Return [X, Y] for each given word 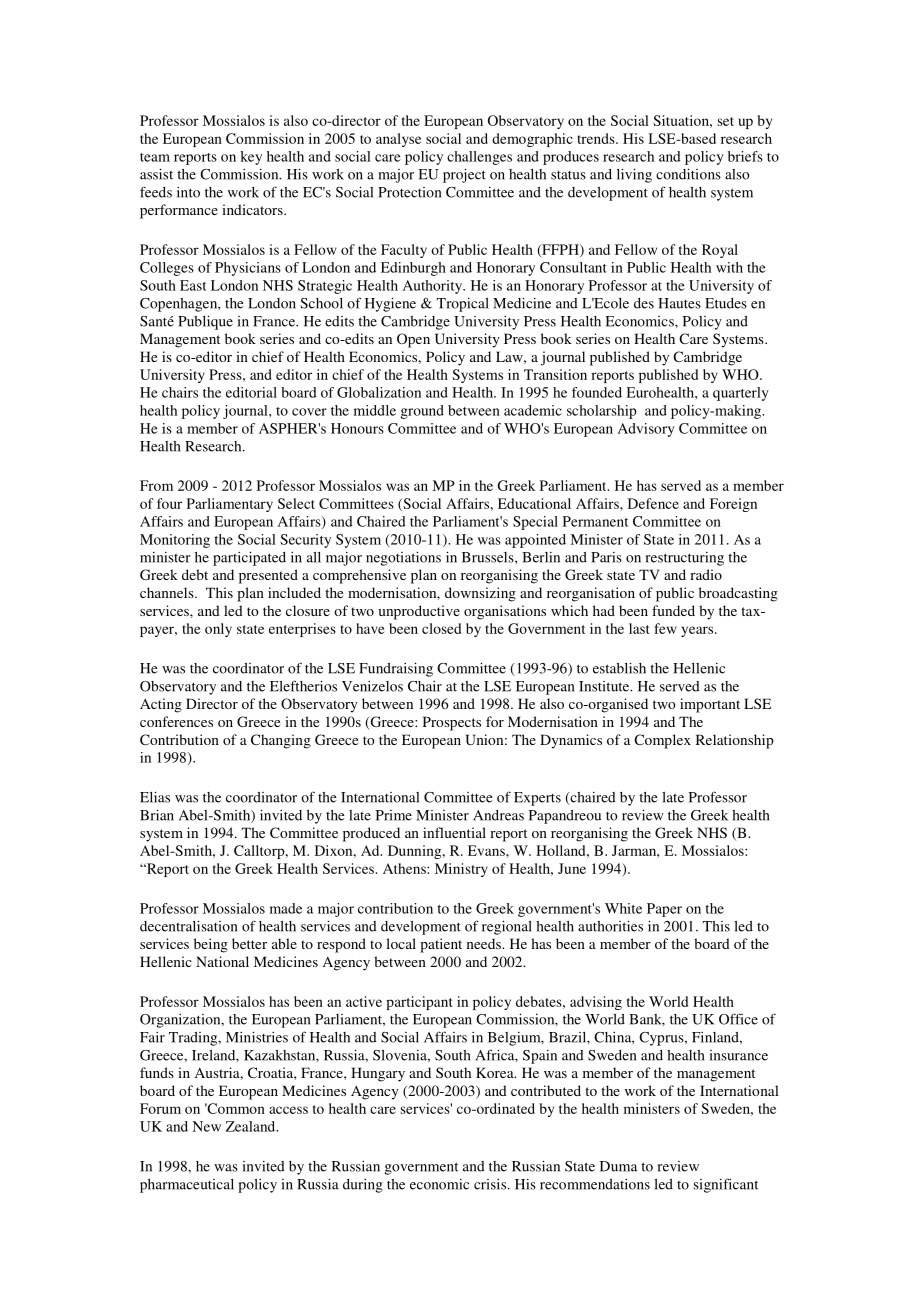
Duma [618, 1166]
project [464, 175]
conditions [688, 174]
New [206, 1126]
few [666, 628]
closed [441, 628]
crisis [491, 1184]
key [251, 158]
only [218, 630]
